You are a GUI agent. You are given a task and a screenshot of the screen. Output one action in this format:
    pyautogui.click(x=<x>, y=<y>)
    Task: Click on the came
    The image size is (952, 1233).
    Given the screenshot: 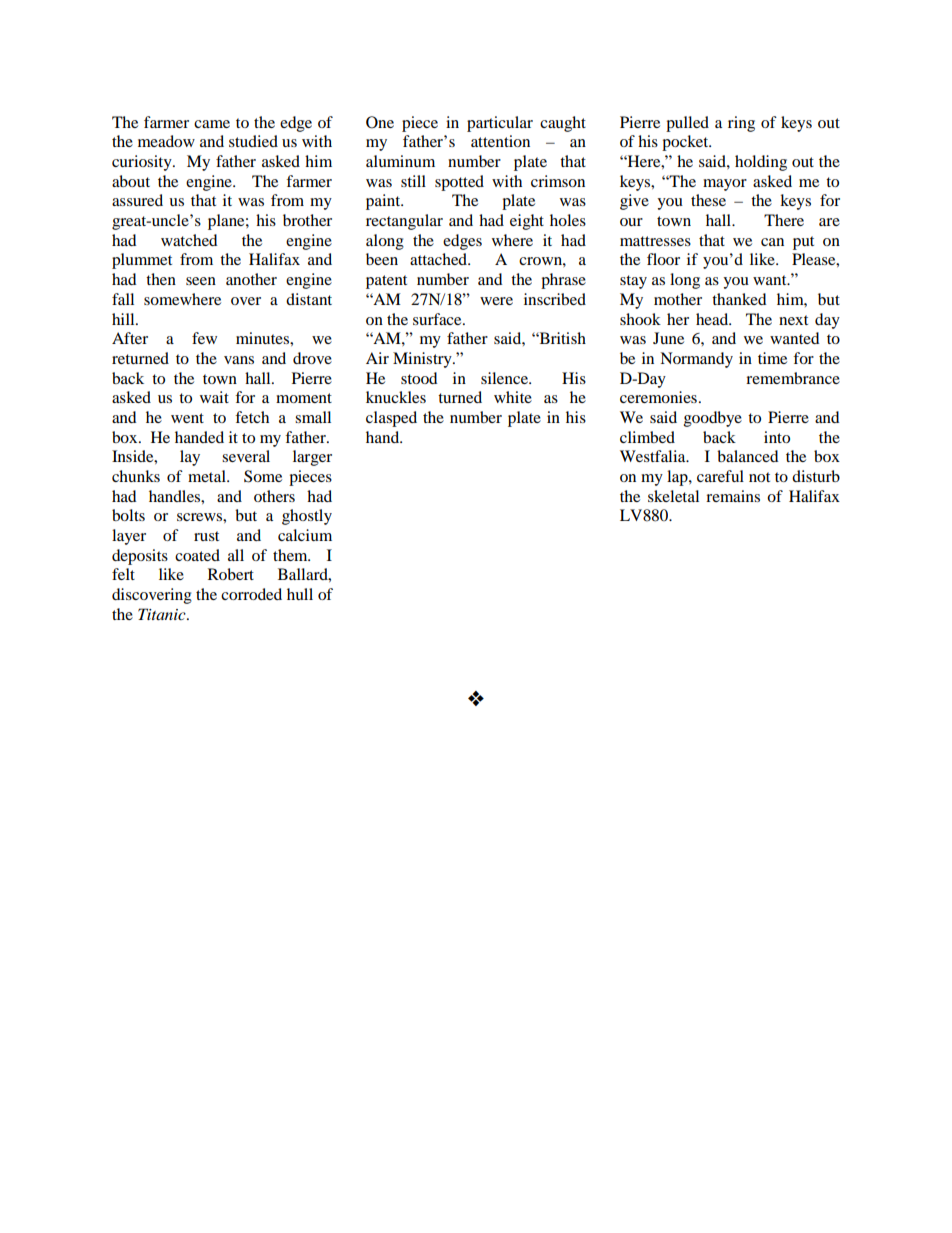 What is the action you would take?
    pyautogui.click(x=212, y=124)
